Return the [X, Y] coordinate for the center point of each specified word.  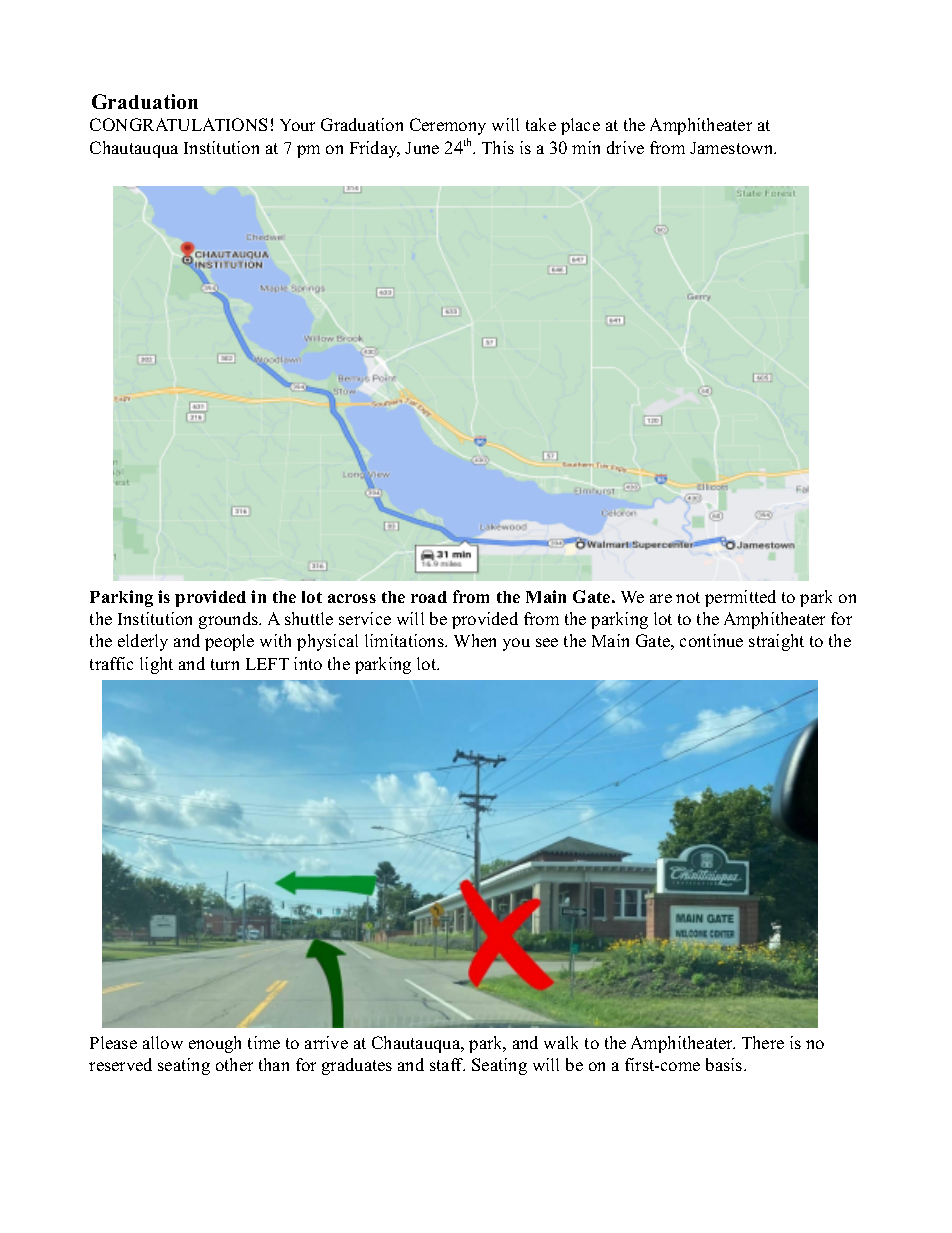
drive [625, 147]
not [688, 597]
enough [215, 1044]
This [498, 147]
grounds [230, 620]
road [429, 597]
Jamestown [733, 148]
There [763, 1042]
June [422, 148]
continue [711, 640]
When [475, 640]
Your [297, 125]
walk [561, 1042]
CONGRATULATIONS [178, 124]
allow [163, 1042]
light [156, 665]
